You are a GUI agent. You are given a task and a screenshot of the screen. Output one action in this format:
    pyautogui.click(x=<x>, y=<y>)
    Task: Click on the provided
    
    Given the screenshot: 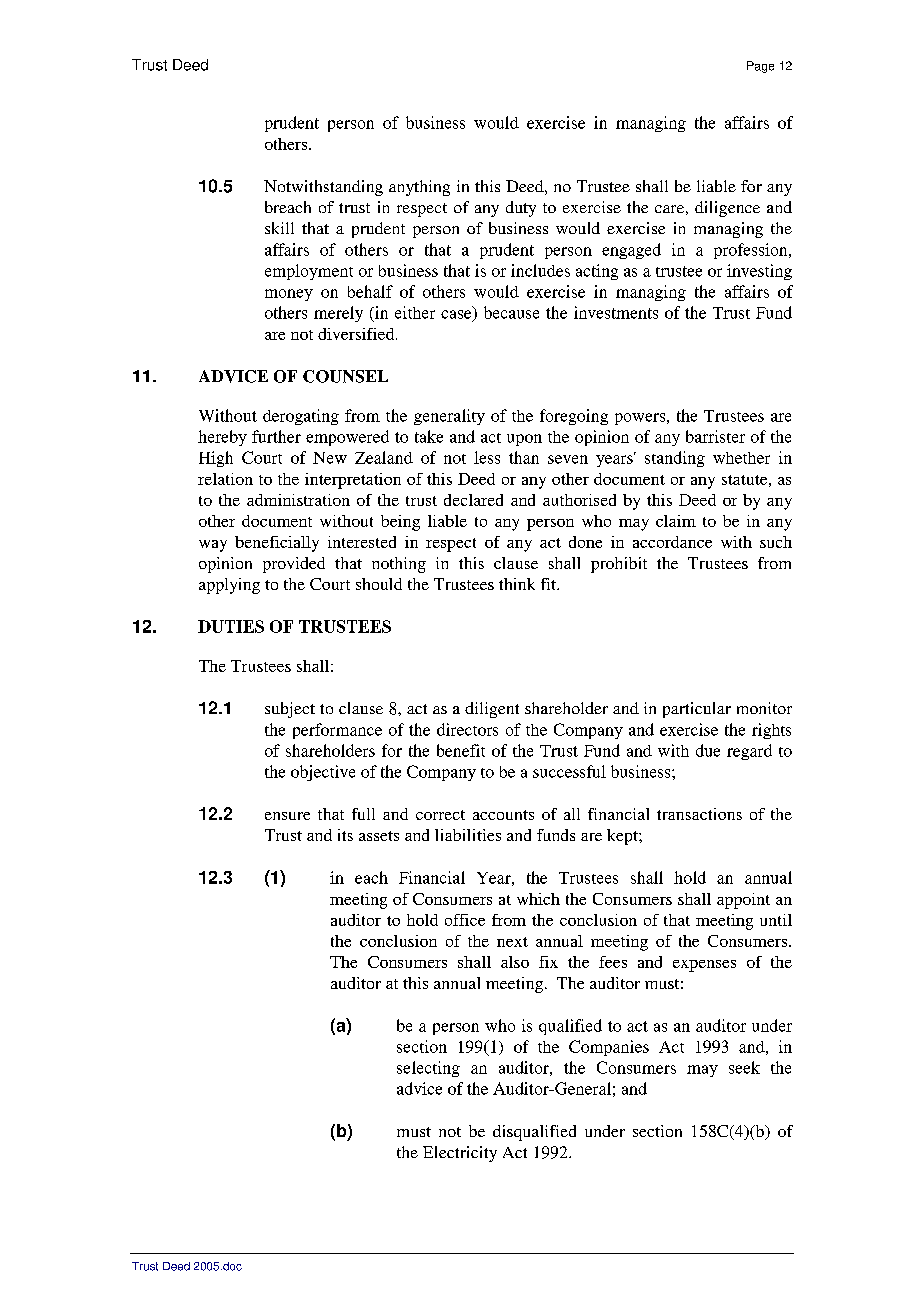 What is the action you would take?
    pyautogui.click(x=294, y=565)
